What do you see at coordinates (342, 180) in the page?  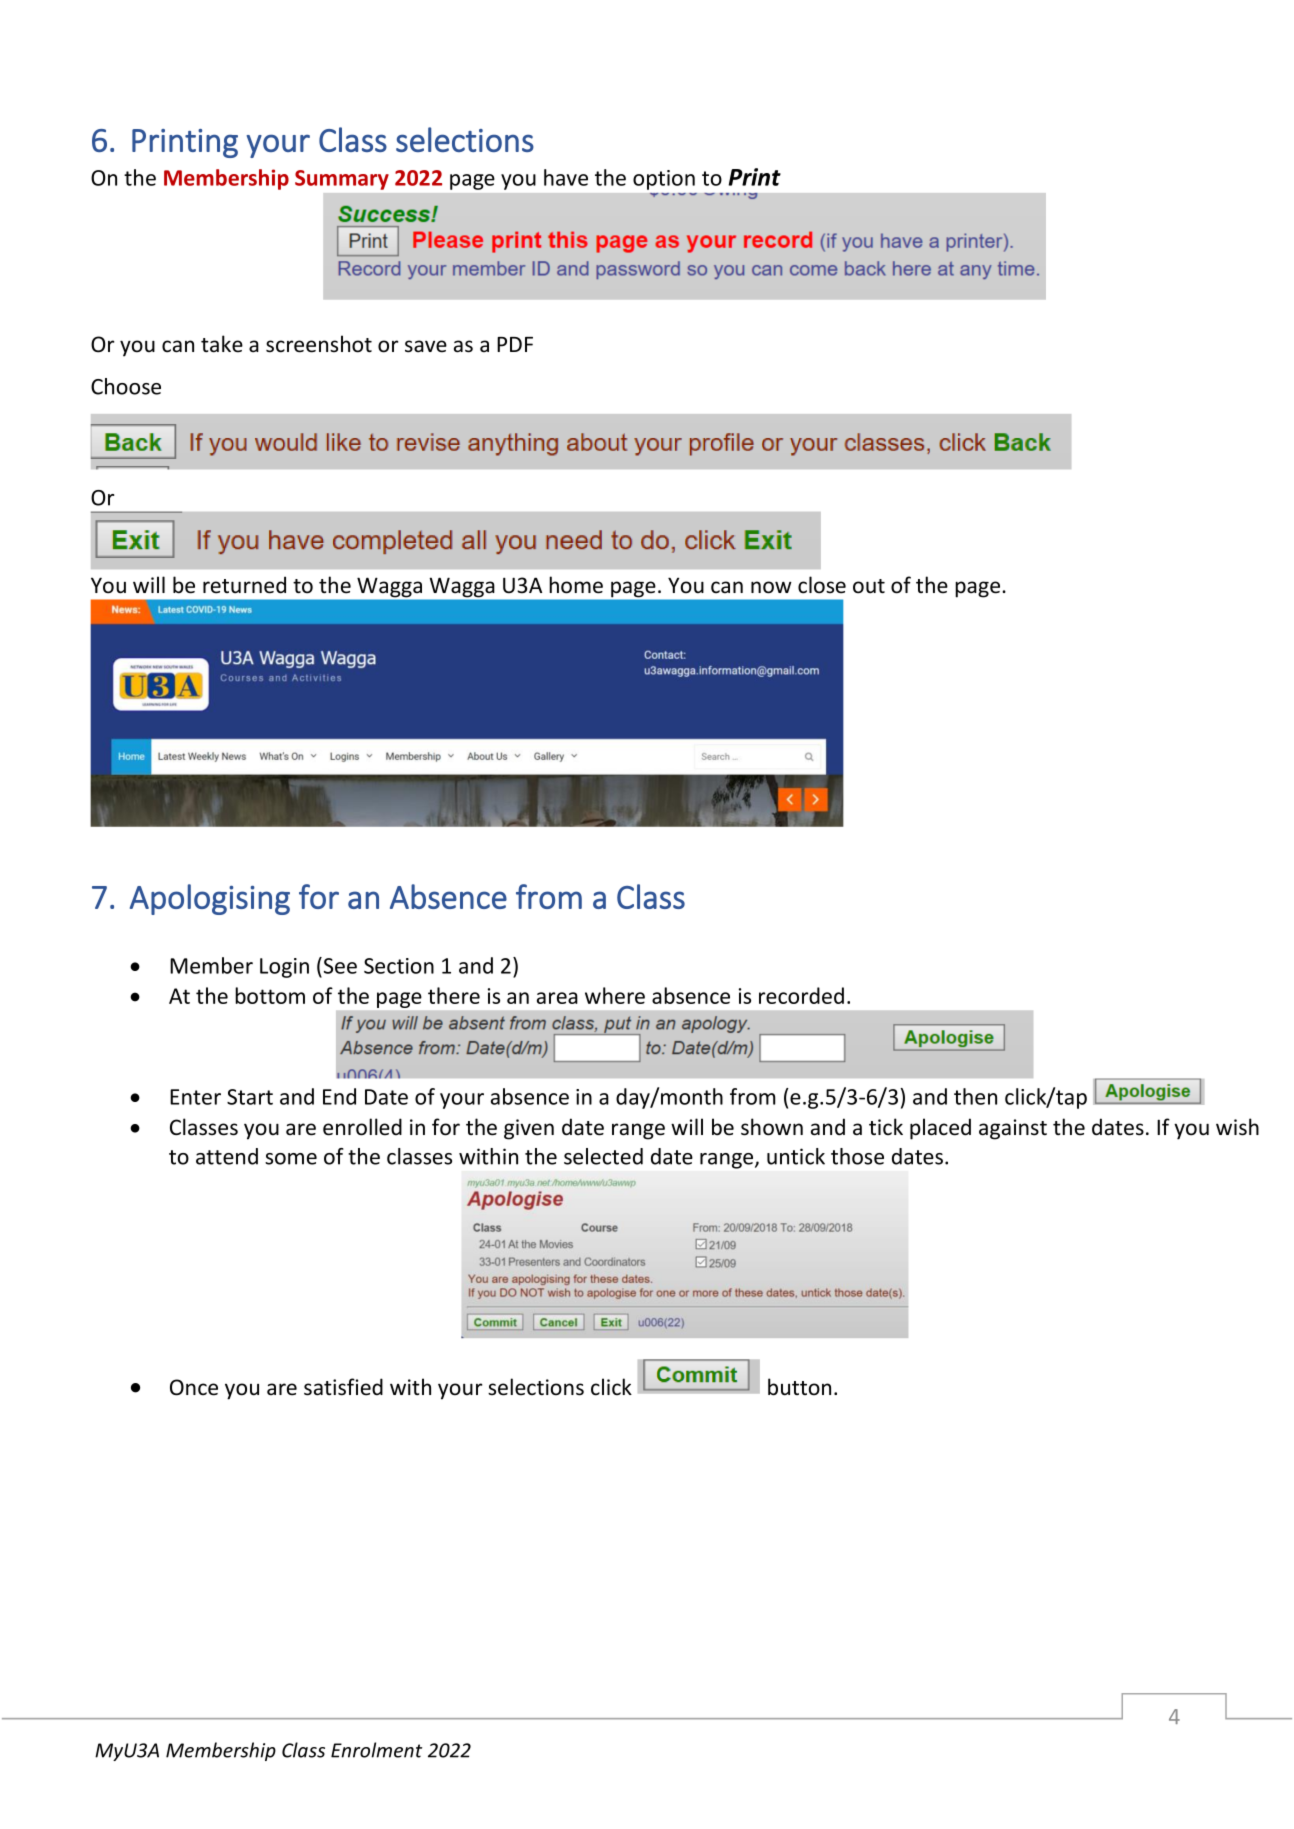 I see `Summary` at bounding box center [342, 180].
